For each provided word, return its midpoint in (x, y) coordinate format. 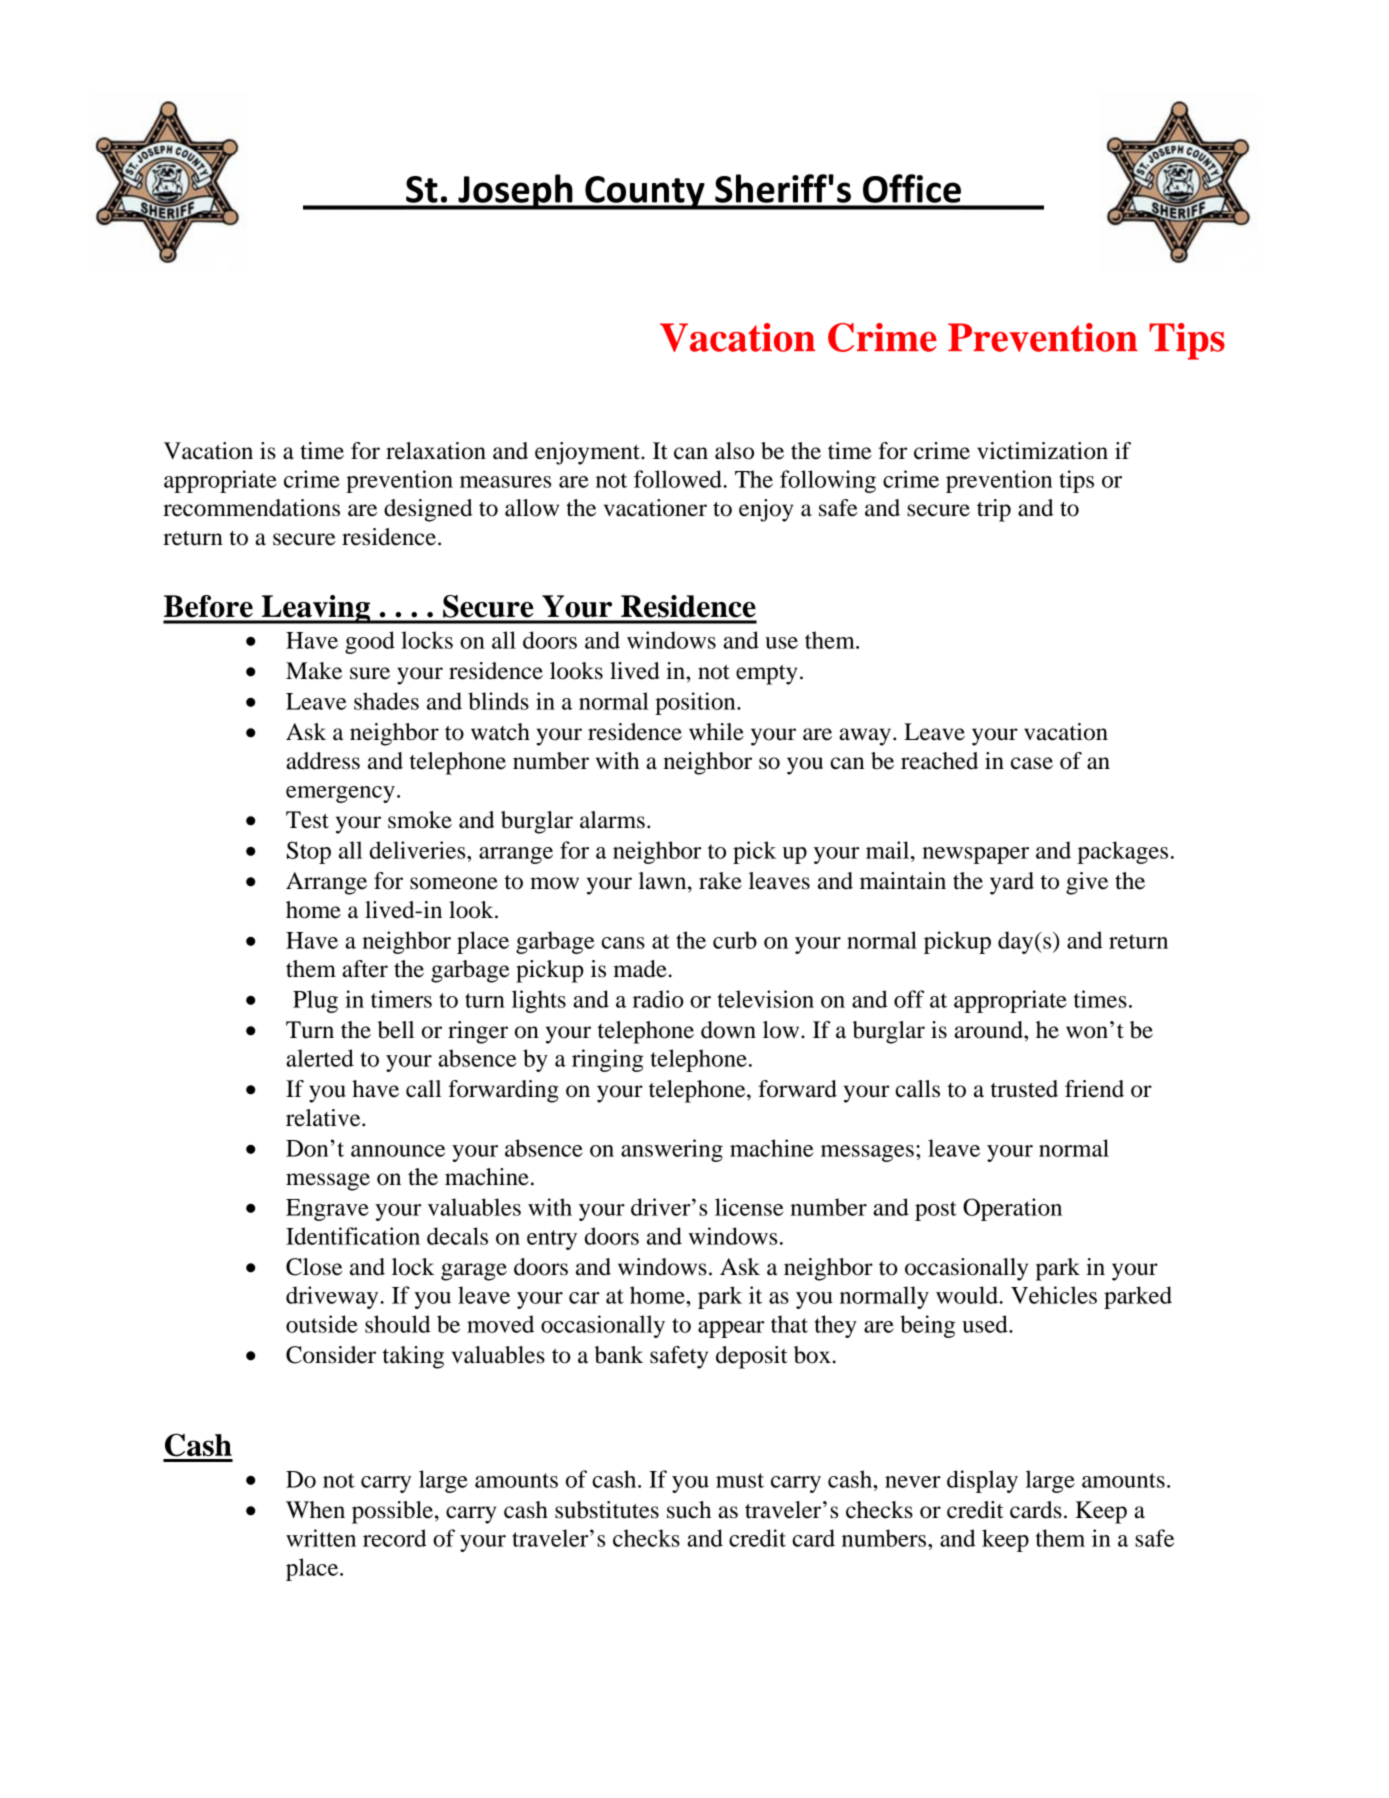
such (689, 1510)
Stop (309, 852)
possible (394, 1512)
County (645, 193)
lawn (664, 881)
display (982, 1481)
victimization (1042, 451)
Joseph (515, 192)
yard (1012, 883)
